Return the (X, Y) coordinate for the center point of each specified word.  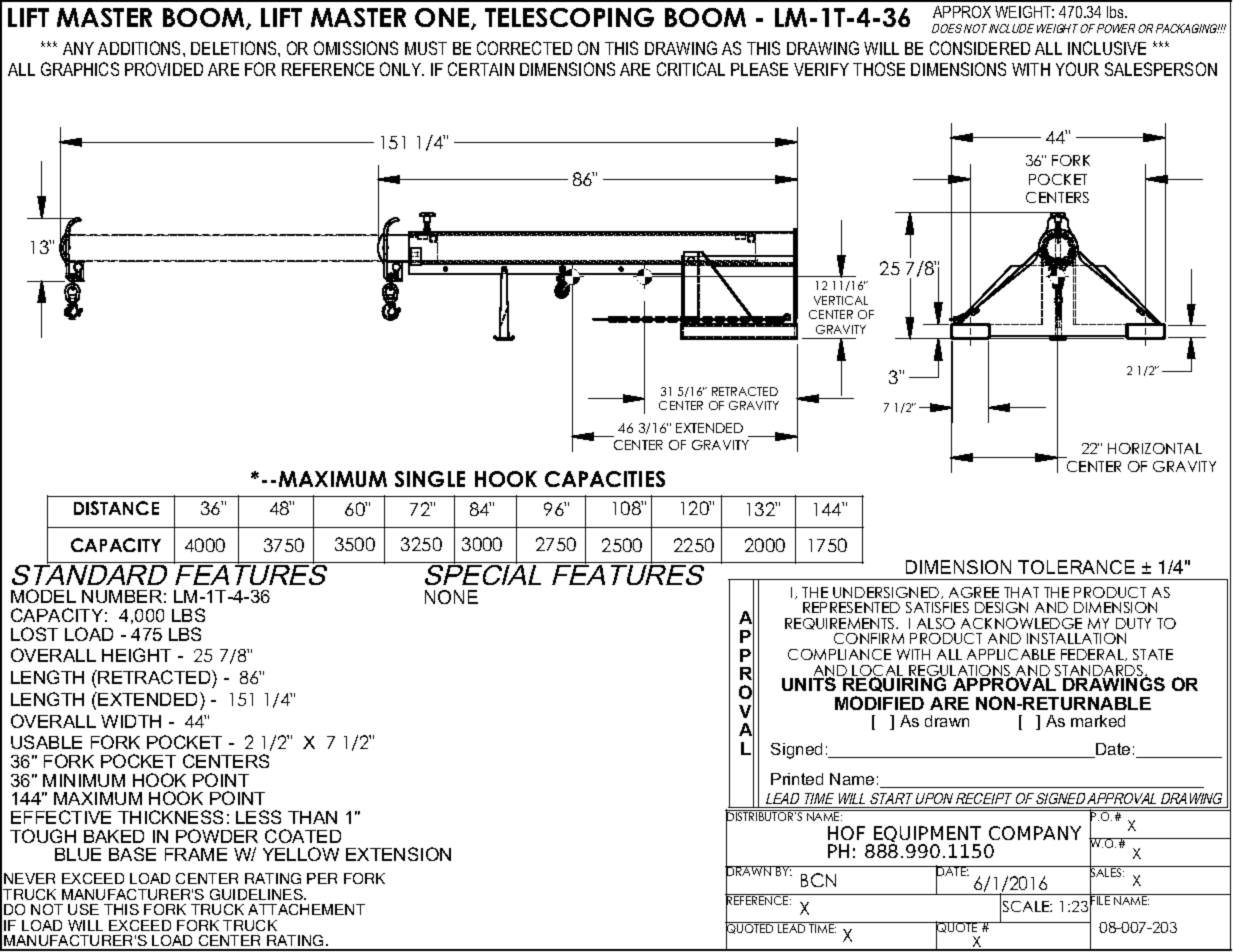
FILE (1100, 900)
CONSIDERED (980, 48)
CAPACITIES (605, 479)
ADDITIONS (141, 48)
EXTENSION (398, 854)
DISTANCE (116, 508)
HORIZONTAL (1155, 448)
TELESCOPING (569, 17)
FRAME (196, 854)
